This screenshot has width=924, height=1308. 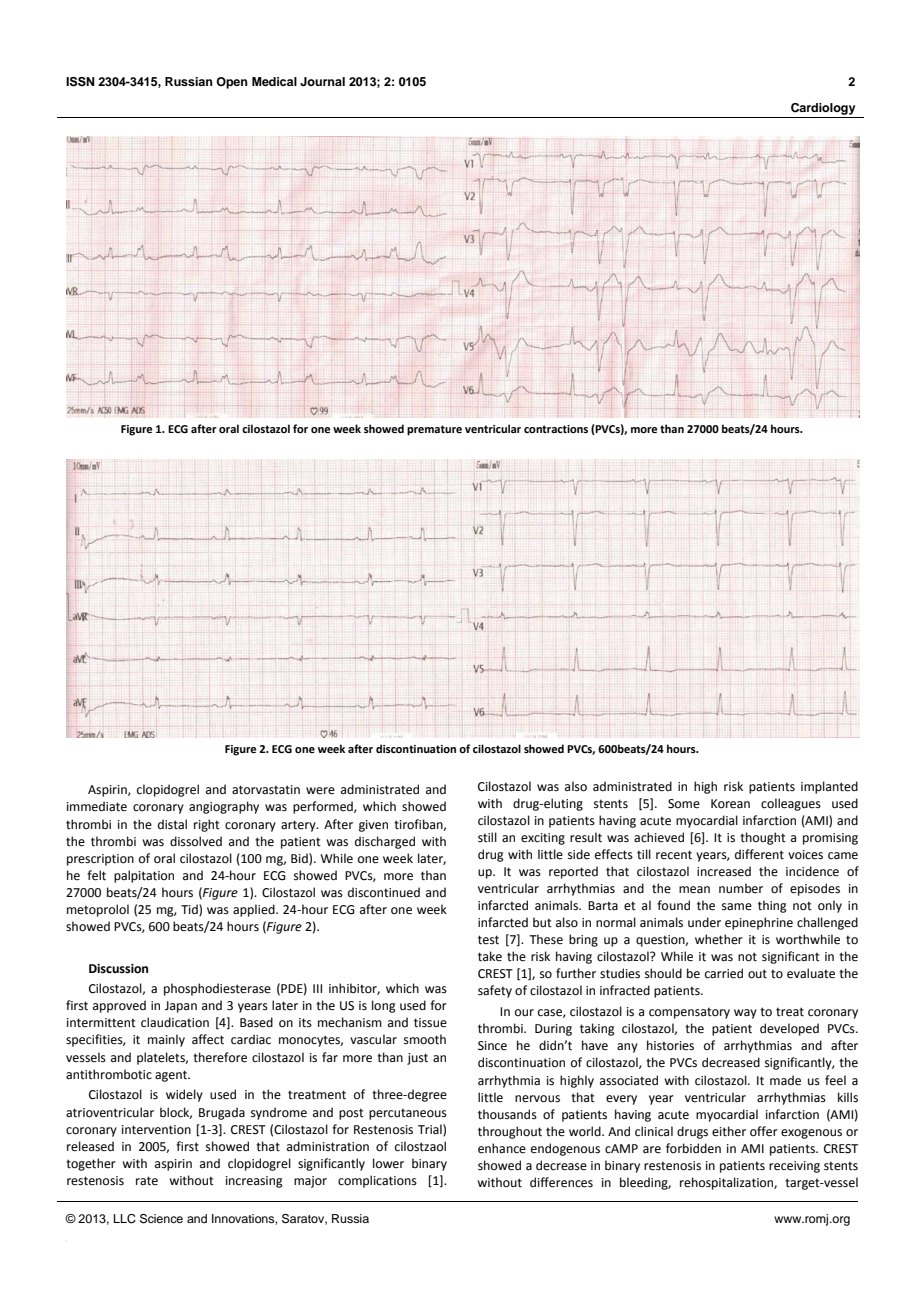 What do you see at coordinates (823, 109) in the screenshot?
I see `Cardiology` at bounding box center [823, 109].
